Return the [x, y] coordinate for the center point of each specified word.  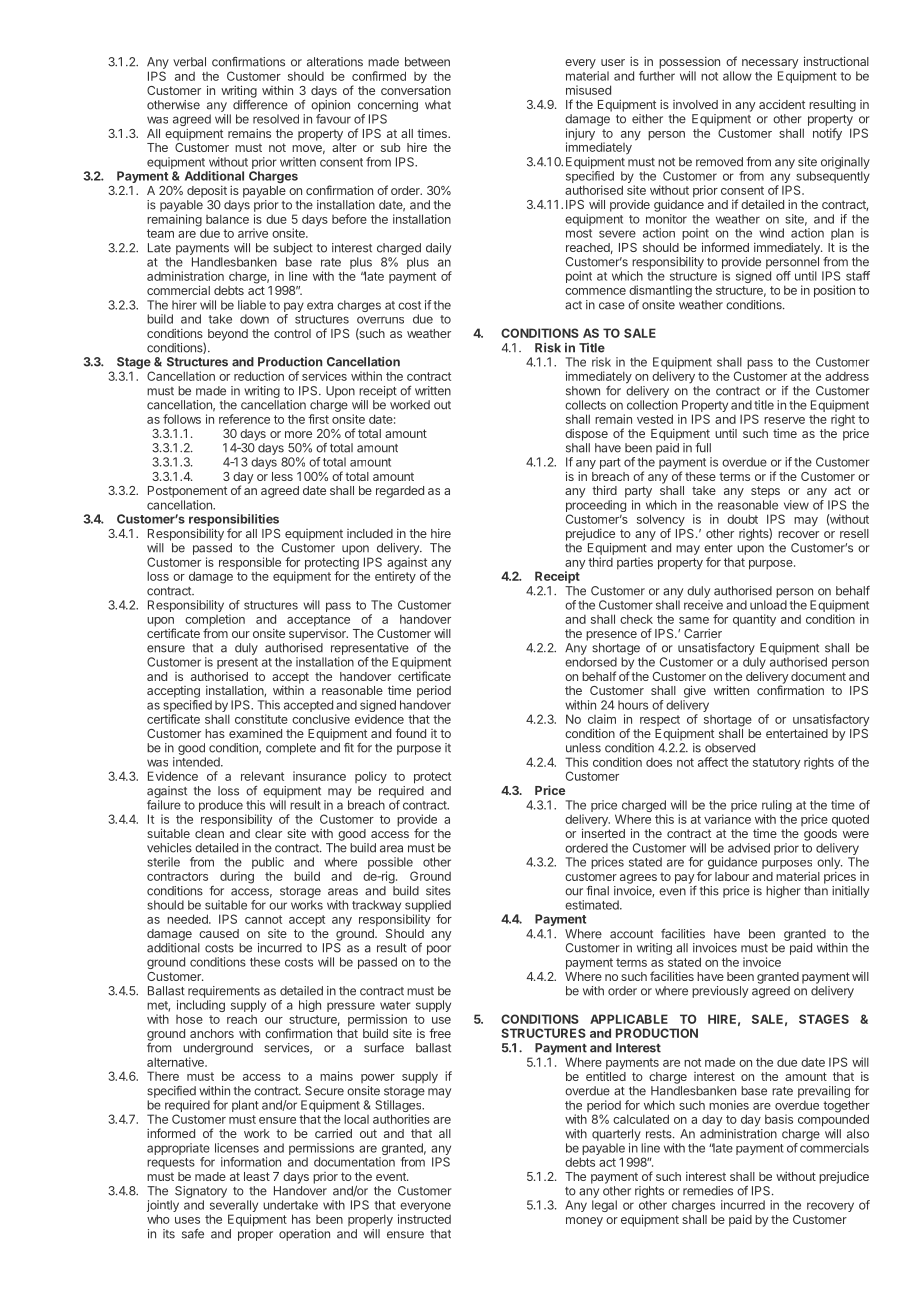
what [438, 105]
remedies [708, 1191]
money [584, 1222]
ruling [777, 807]
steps [765, 492]
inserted [603, 833]
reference [244, 419]
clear [268, 833]
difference [260, 105]
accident [782, 104]
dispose [586, 434]
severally [234, 1207]
